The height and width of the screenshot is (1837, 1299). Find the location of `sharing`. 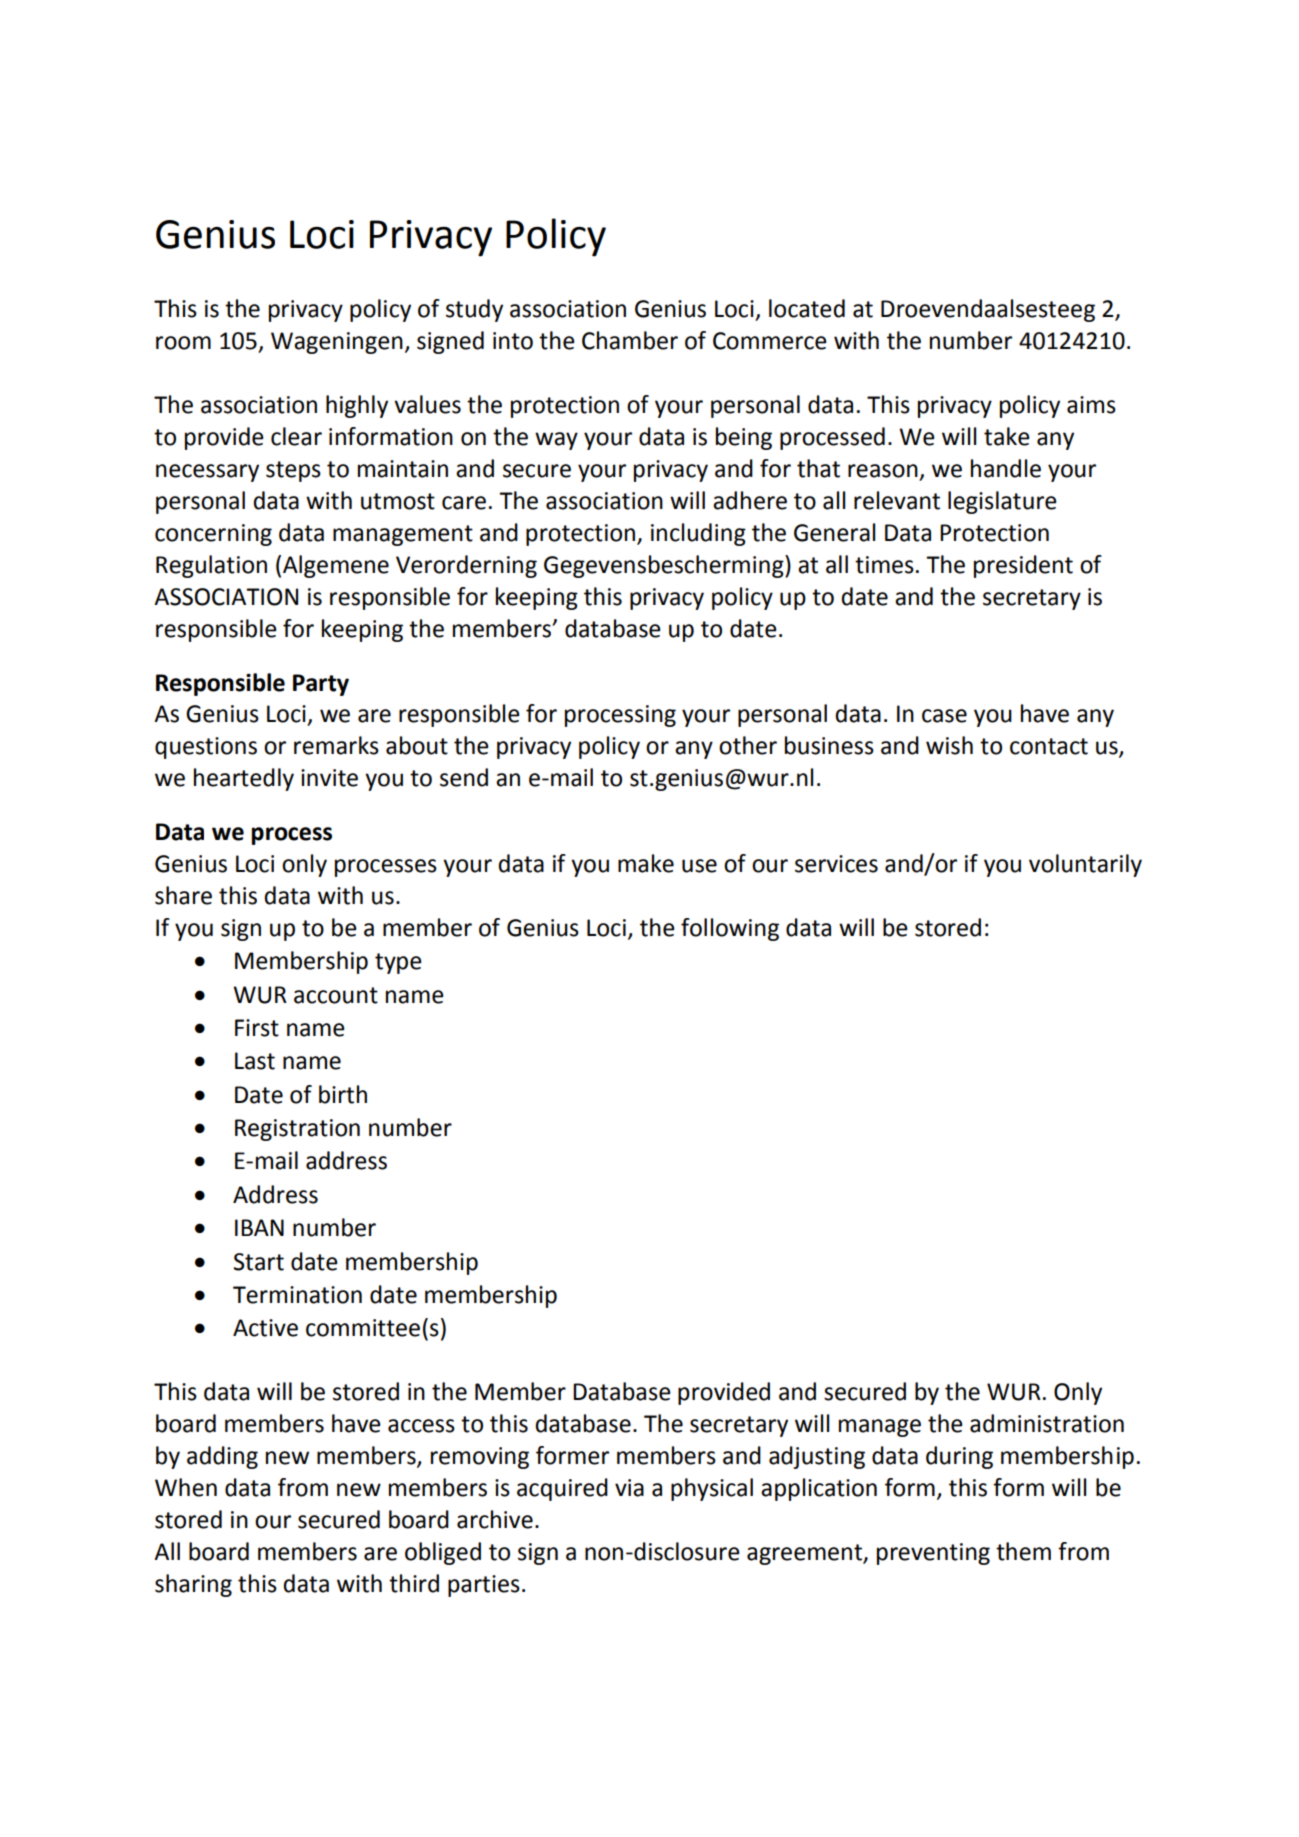

sharing is located at coordinates (193, 1585).
